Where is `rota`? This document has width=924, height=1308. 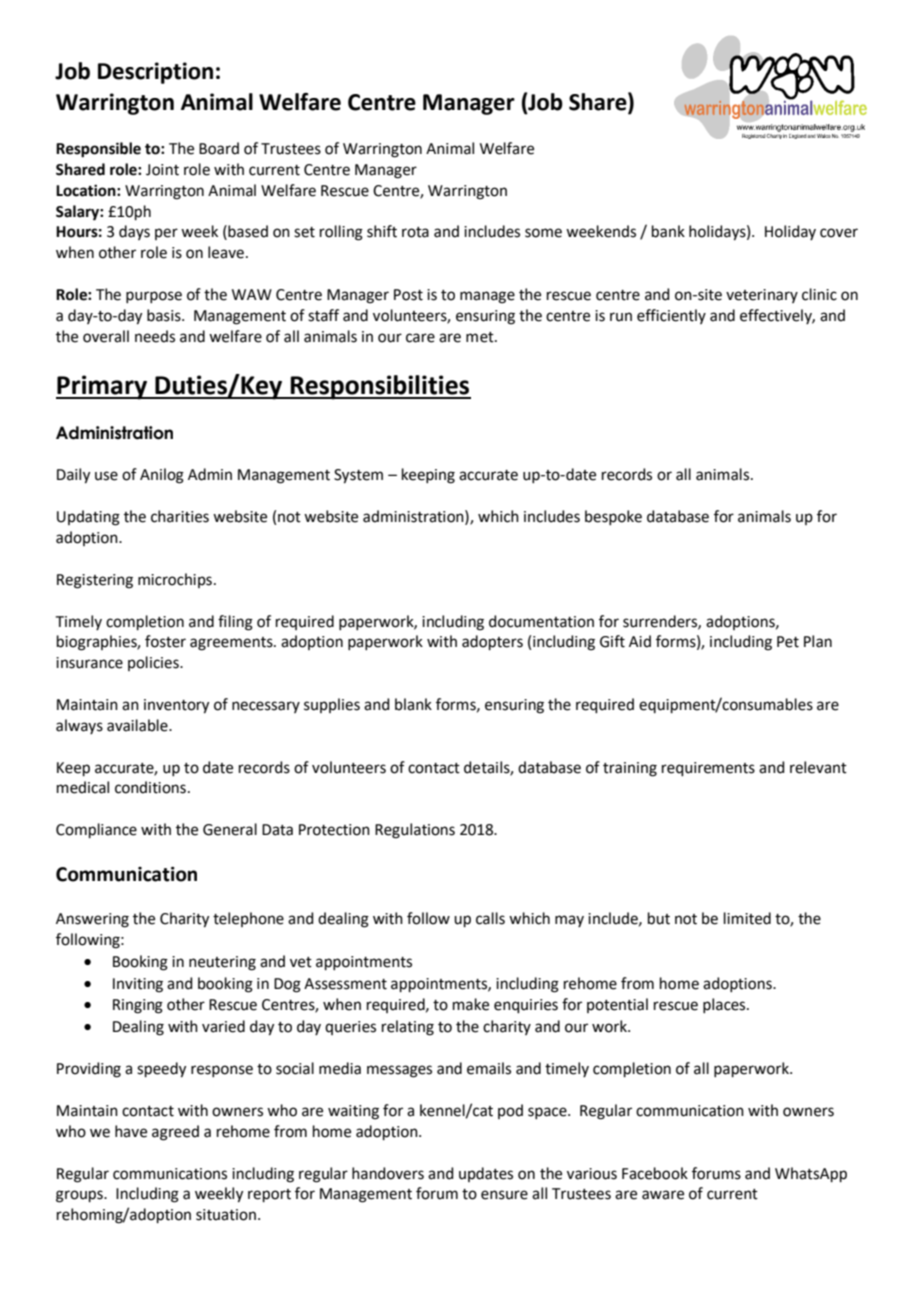
rota is located at coordinates (415, 232).
